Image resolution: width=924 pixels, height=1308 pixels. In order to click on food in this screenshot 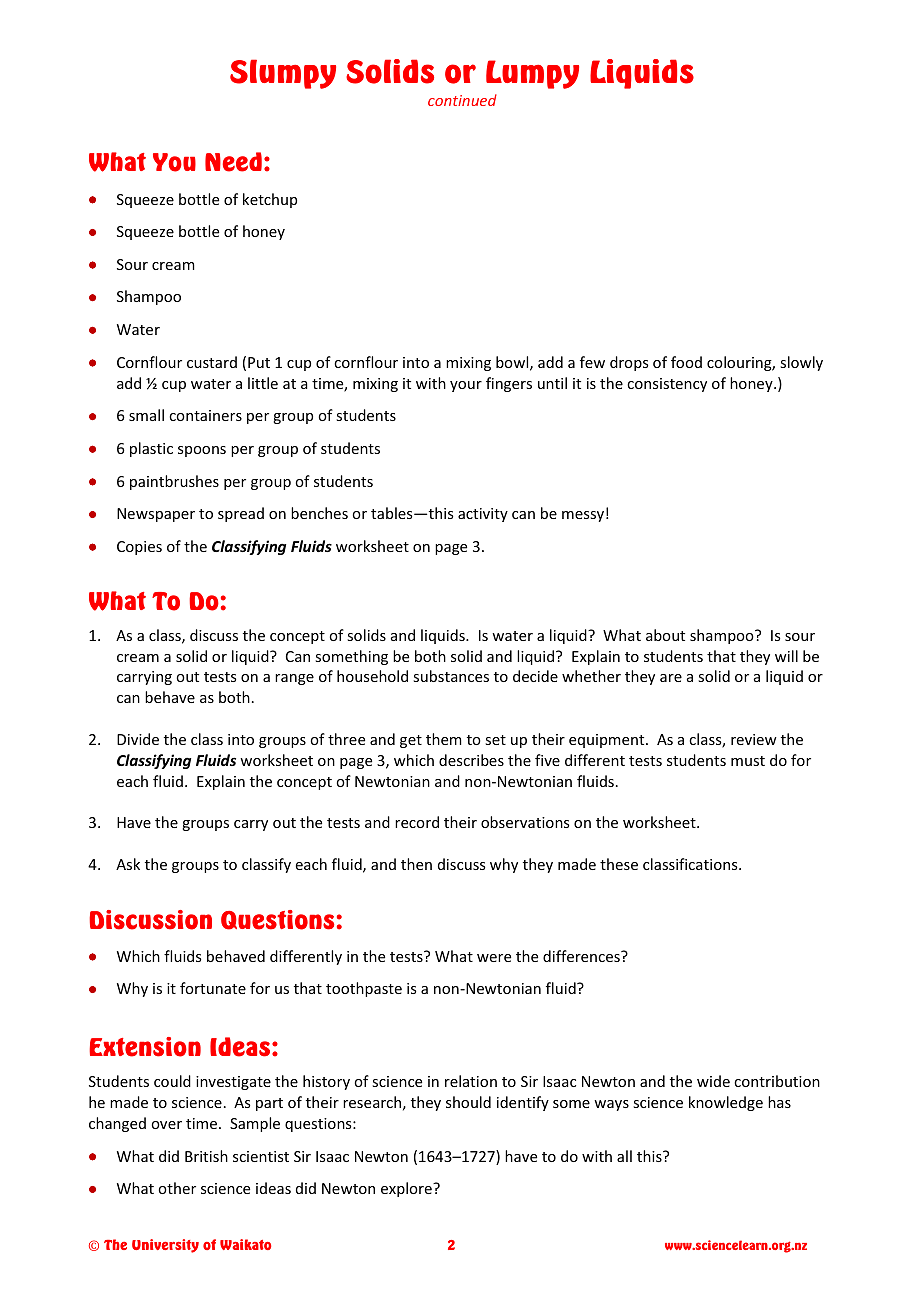, I will do `click(686, 362)`.
